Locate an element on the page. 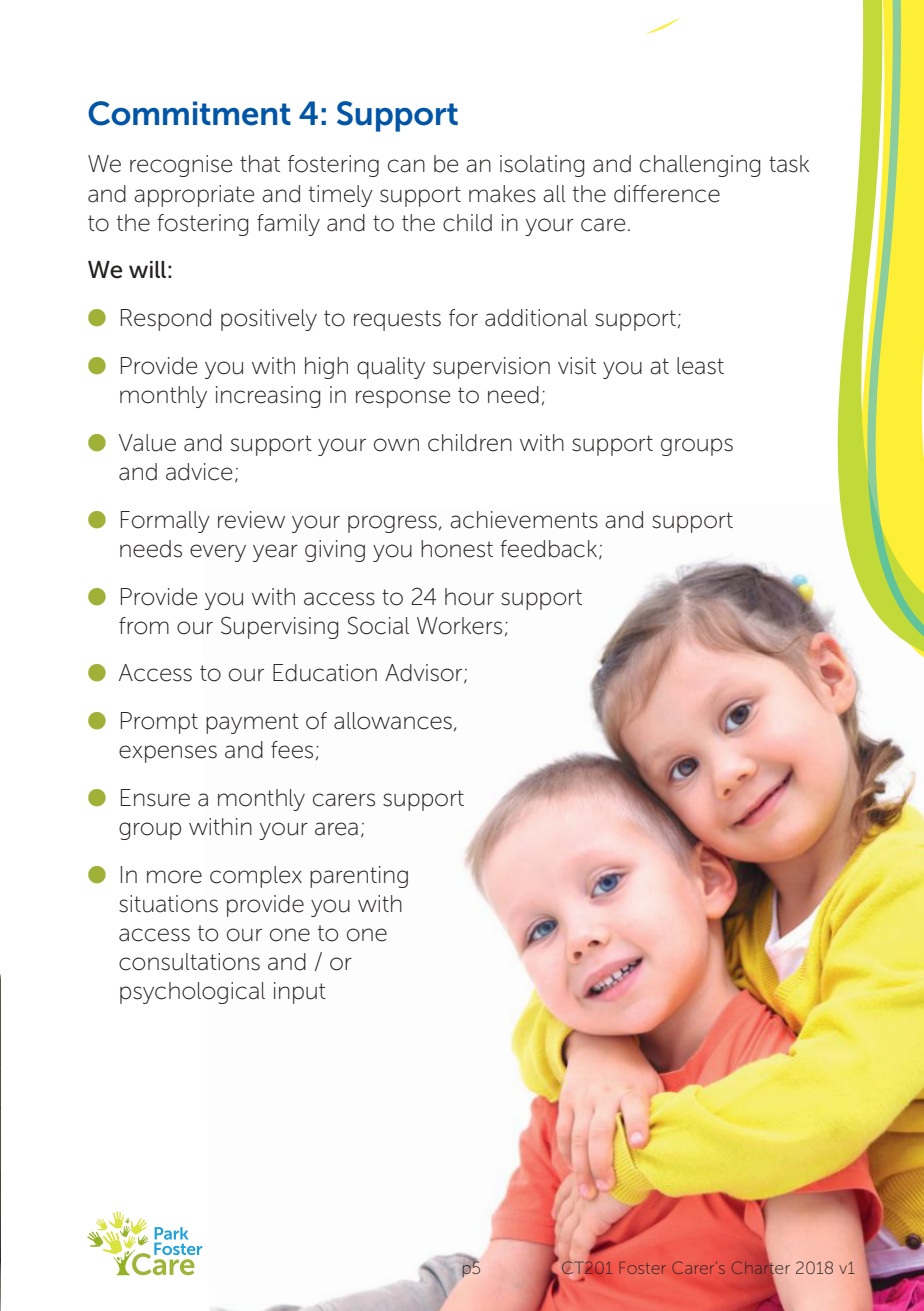  challenging is located at coordinates (700, 166).
